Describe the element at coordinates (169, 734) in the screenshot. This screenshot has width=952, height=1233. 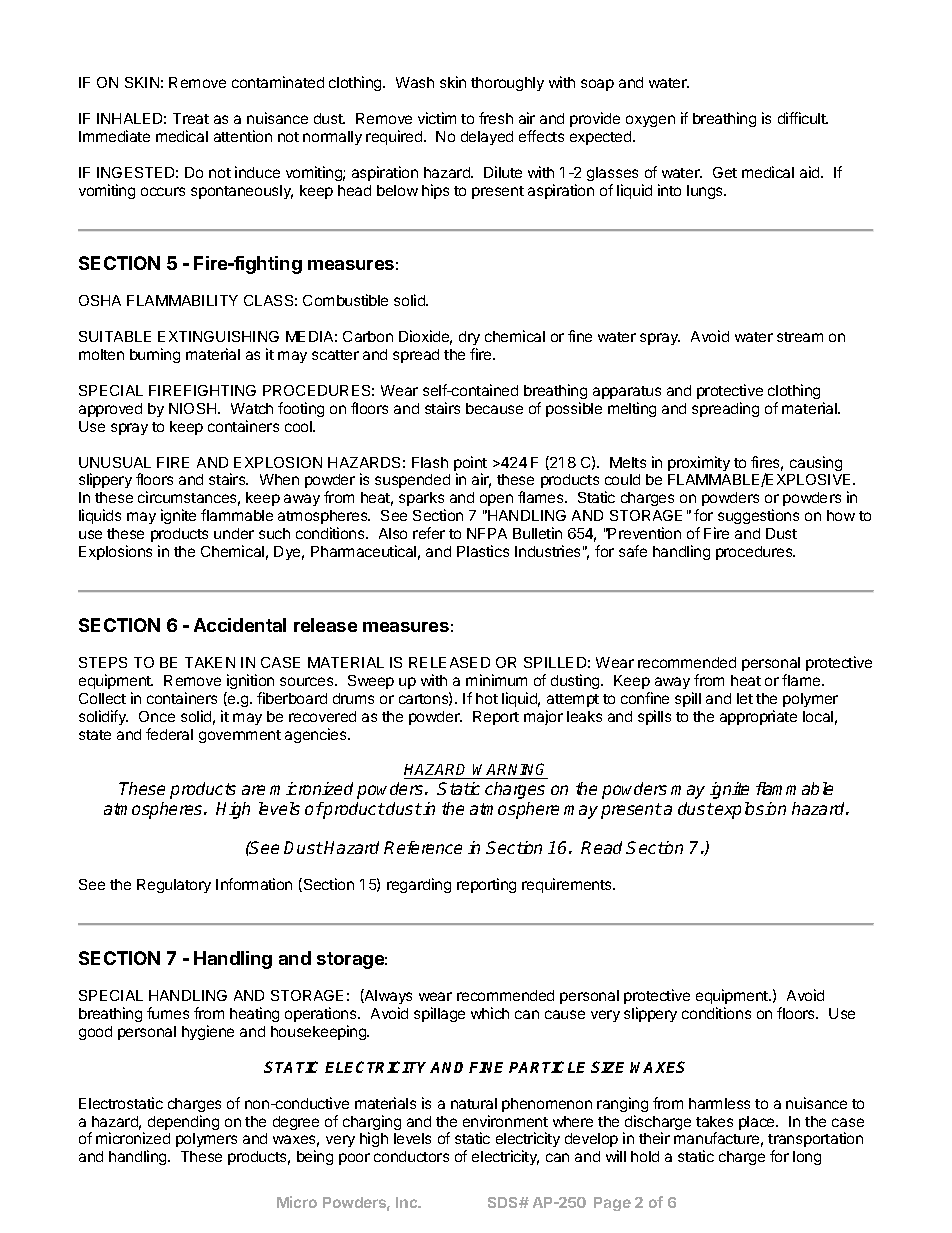
I see `federal` at that location.
